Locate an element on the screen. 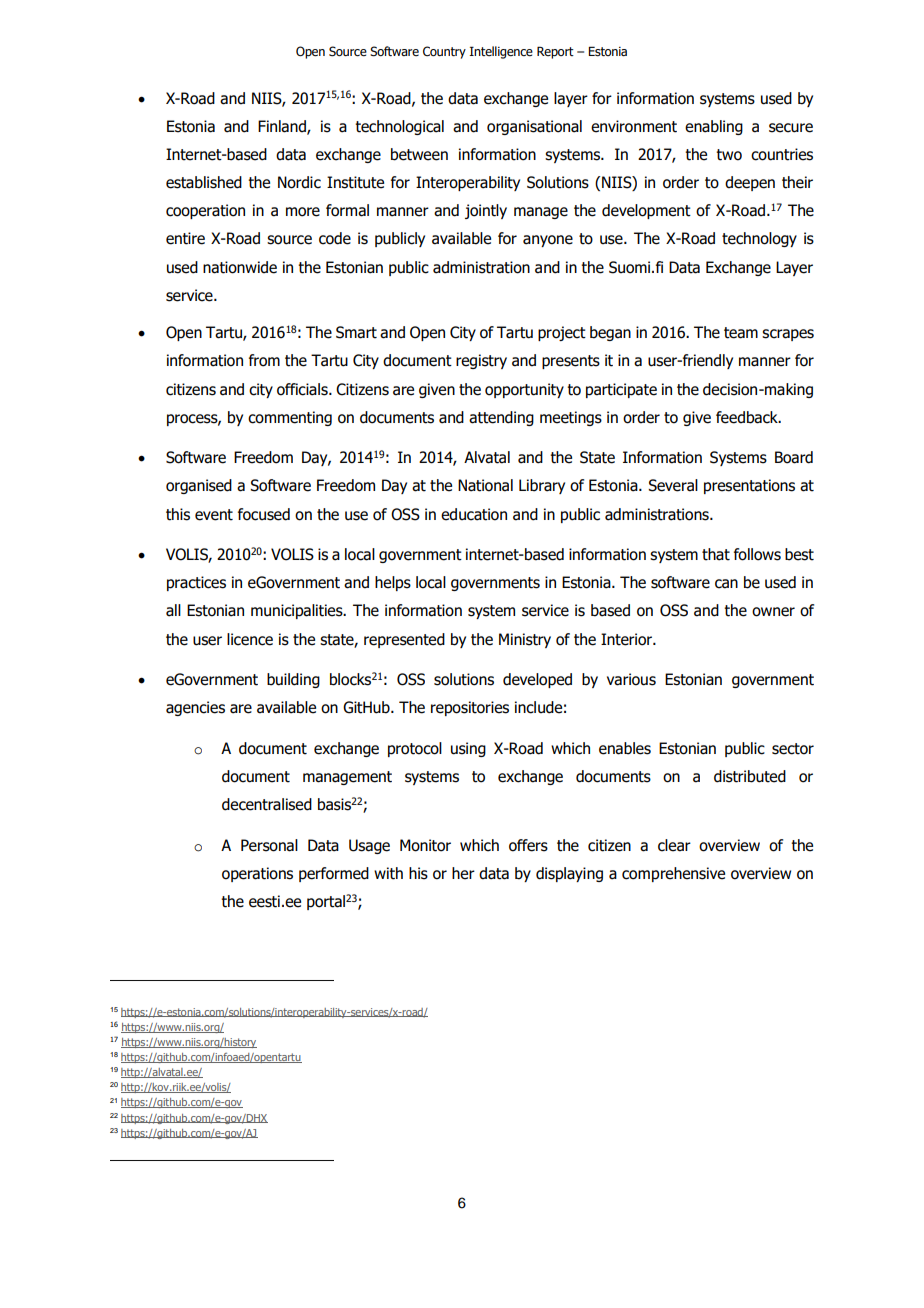  offers is located at coordinates (528, 845).
